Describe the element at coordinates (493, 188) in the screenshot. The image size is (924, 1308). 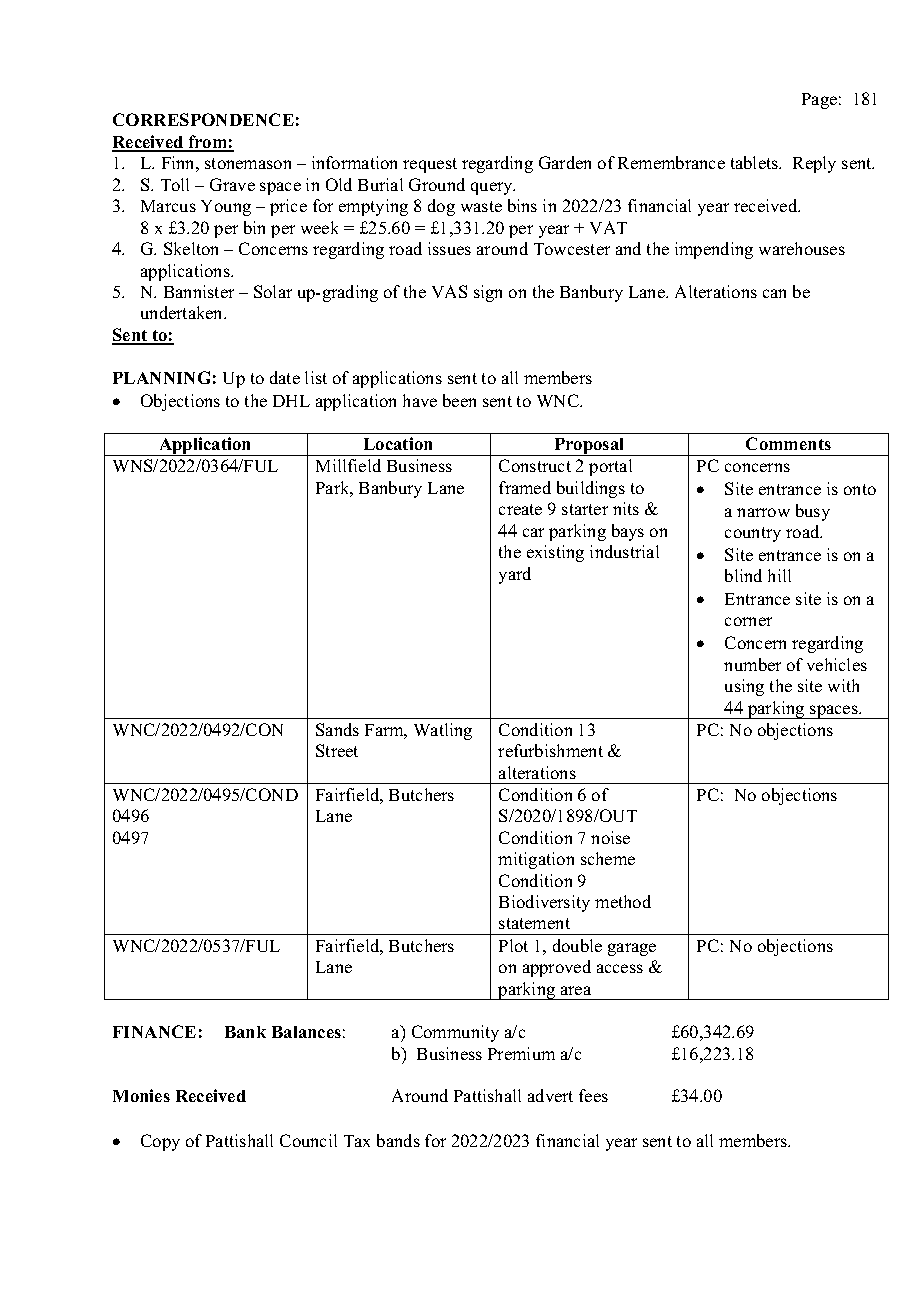
I see `query` at that location.
